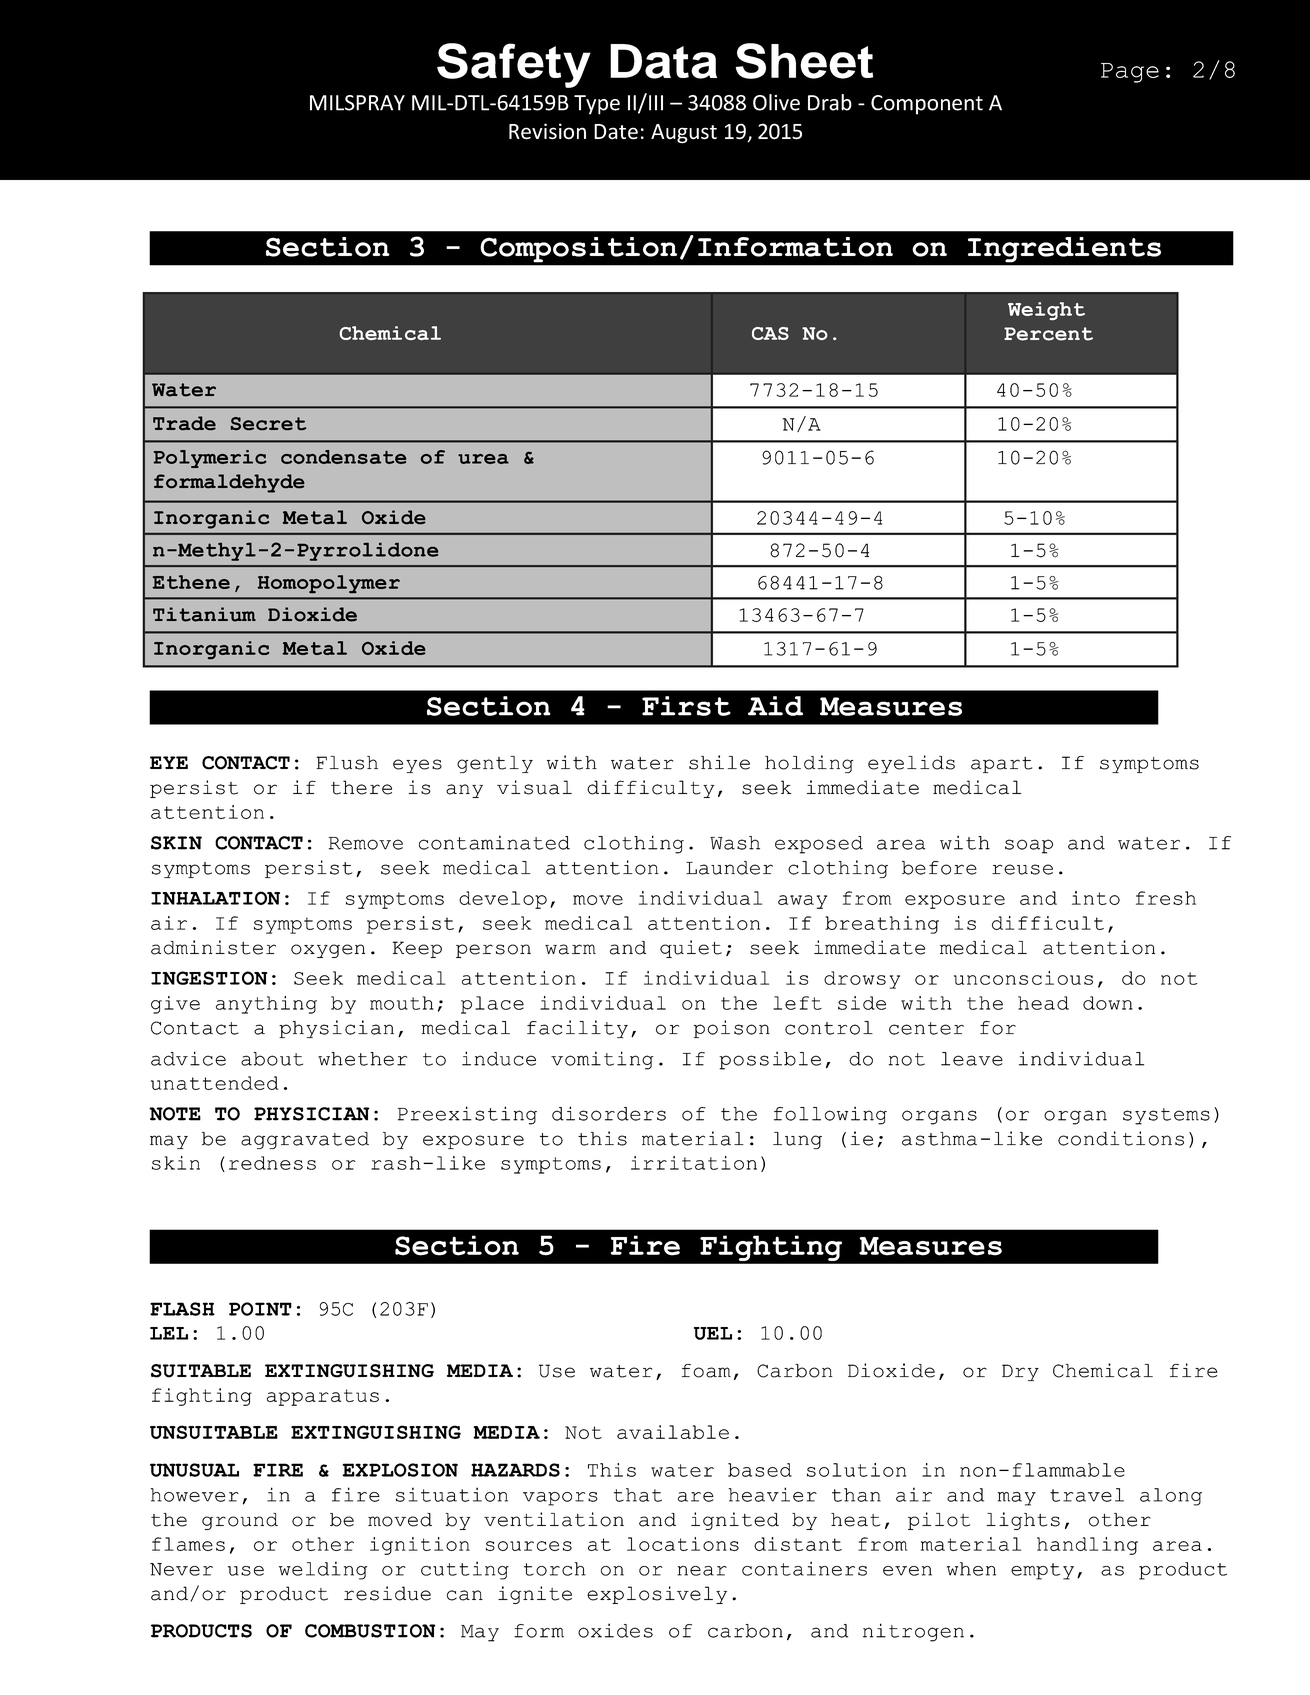 The image size is (1310, 1695). I want to click on Safety, so click(514, 65).
